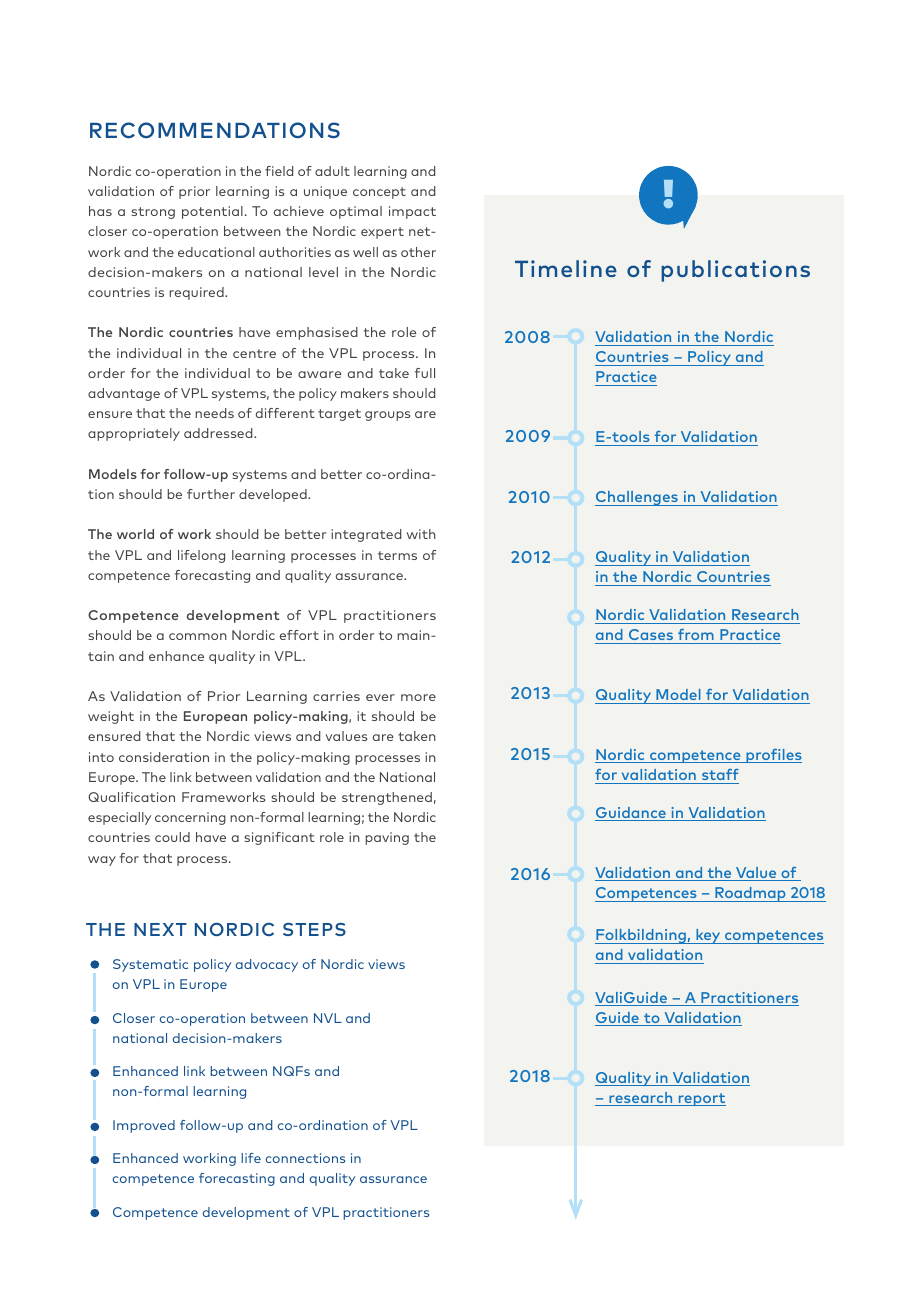 This page has height=1308, width=924. I want to click on groups, so click(387, 416).
